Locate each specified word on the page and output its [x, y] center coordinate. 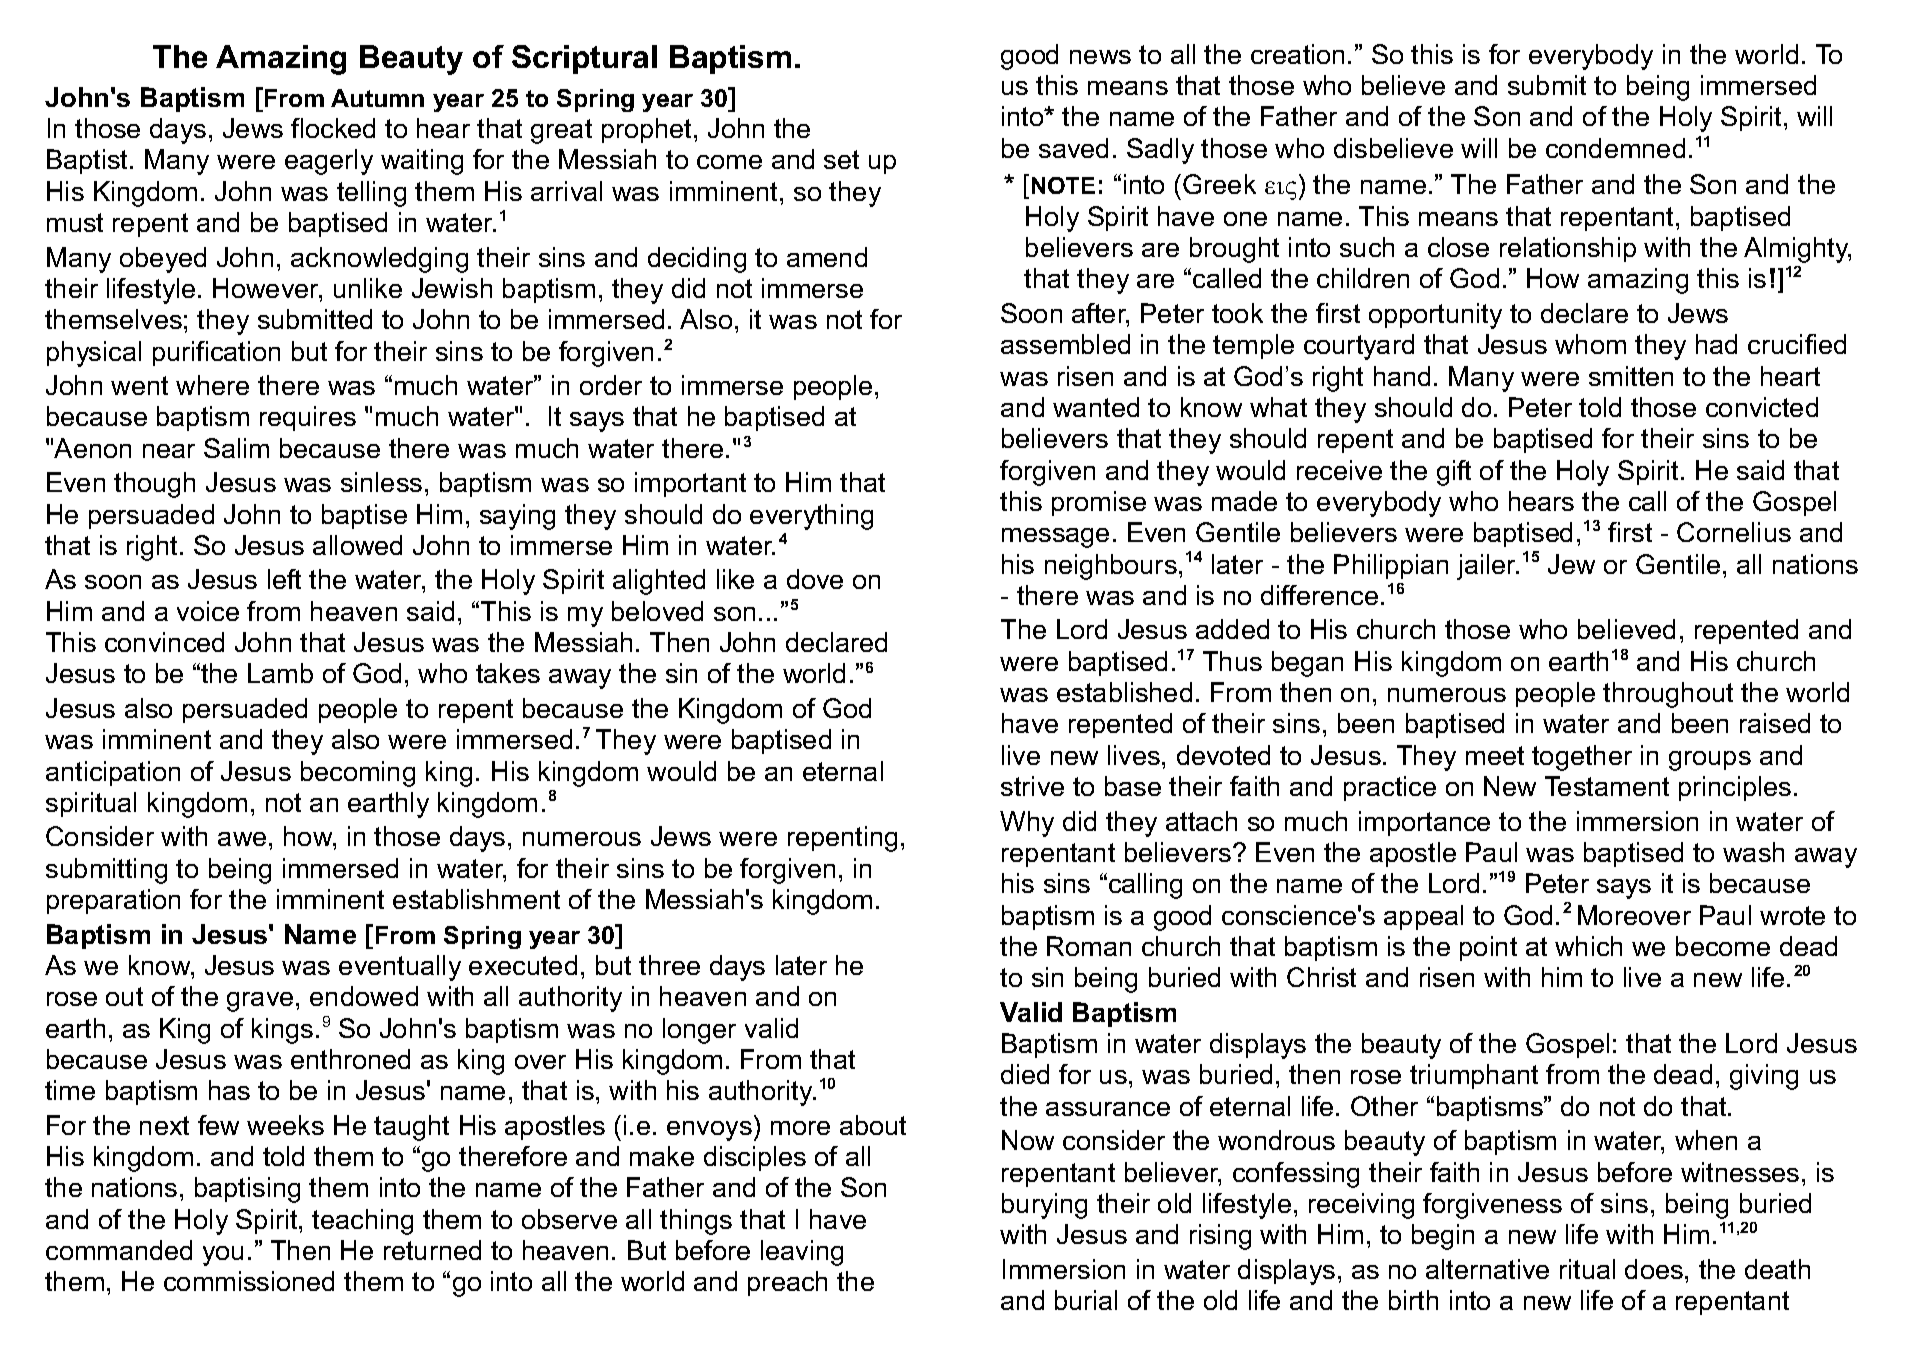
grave [260, 1002]
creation [1297, 54]
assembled [1065, 344]
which [1588, 946]
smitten [1631, 376]
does [1654, 1269]
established [1124, 692]
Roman [1089, 946]
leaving [802, 1253]
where [212, 385]
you [223, 1256]
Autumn [377, 98]
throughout [1668, 695]
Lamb [280, 673]
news [1100, 57]
